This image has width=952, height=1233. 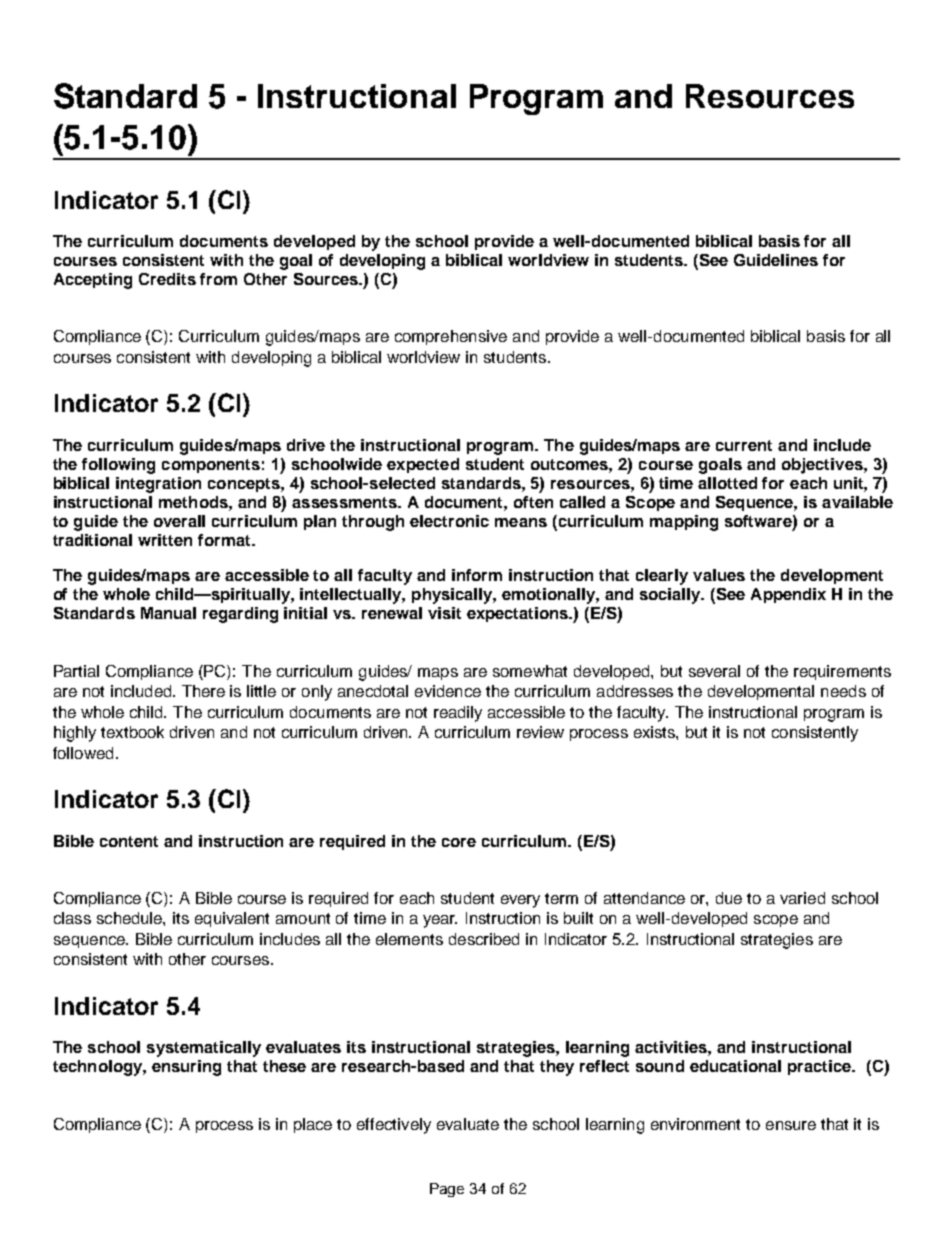 What do you see at coordinates (788, 595) in the image?
I see `Appendix` at bounding box center [788, 595].
